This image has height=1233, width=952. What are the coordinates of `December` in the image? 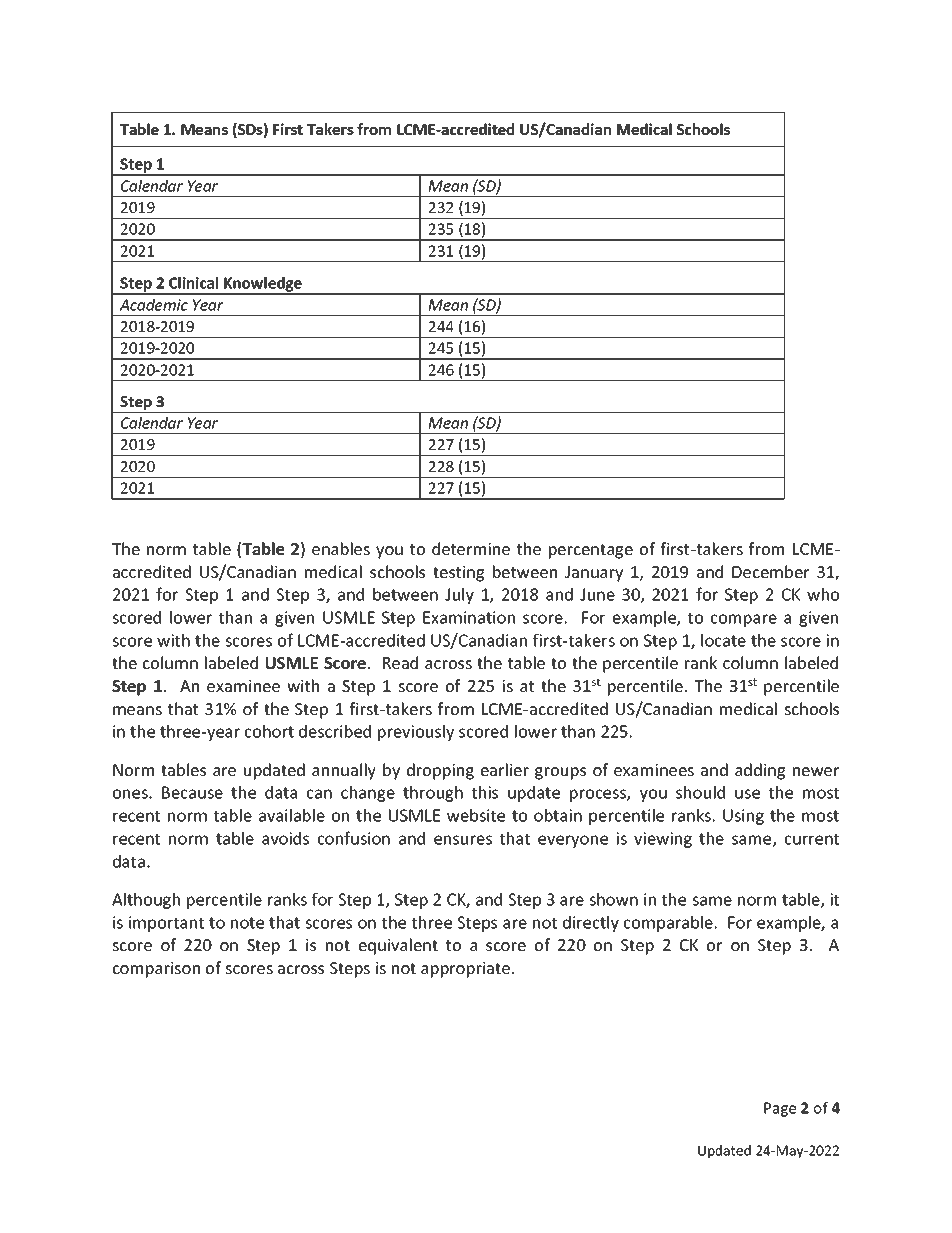 It's located at (770, 571).
